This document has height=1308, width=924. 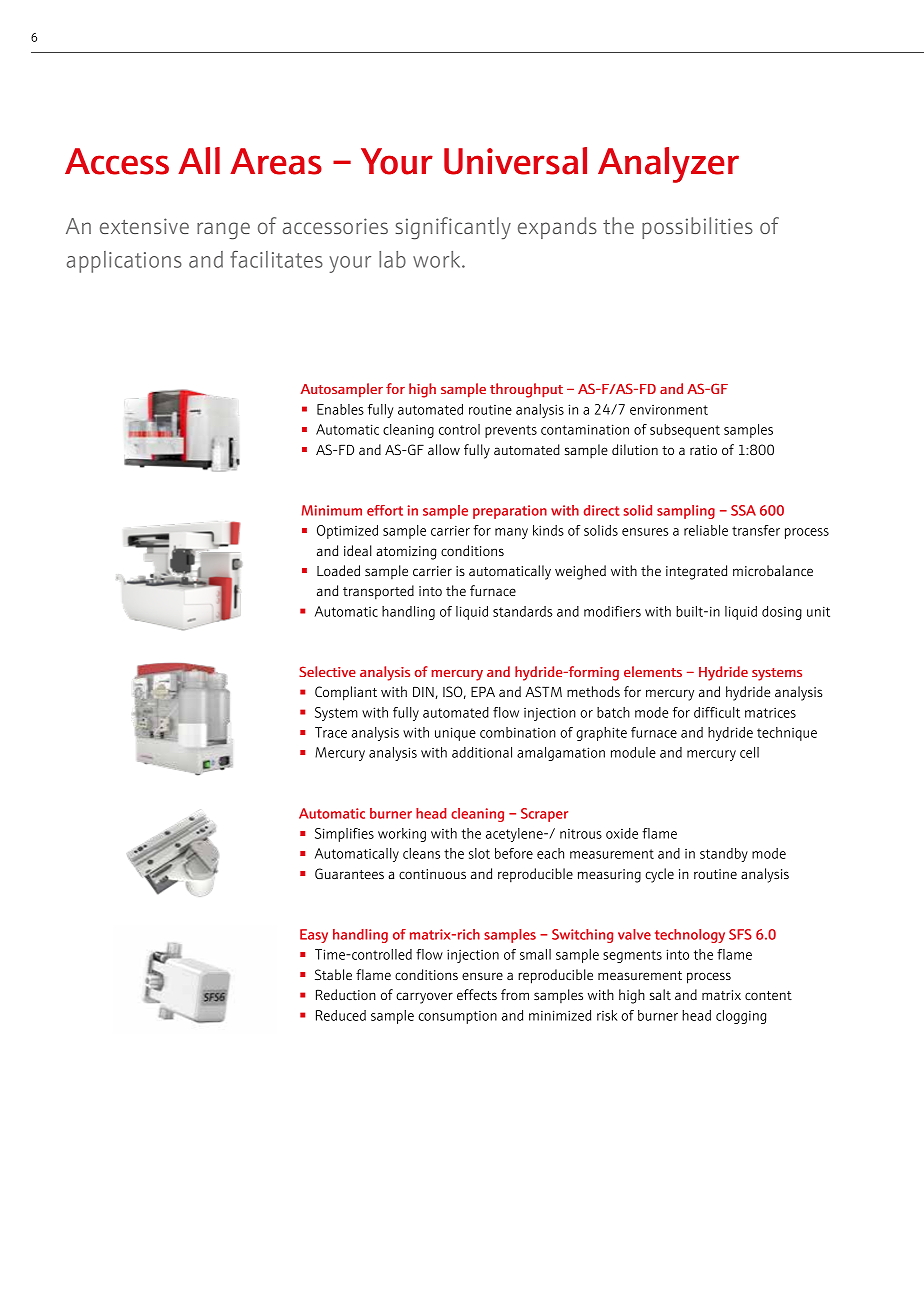 I want to click on Stable, so click(x=333, y=974).
